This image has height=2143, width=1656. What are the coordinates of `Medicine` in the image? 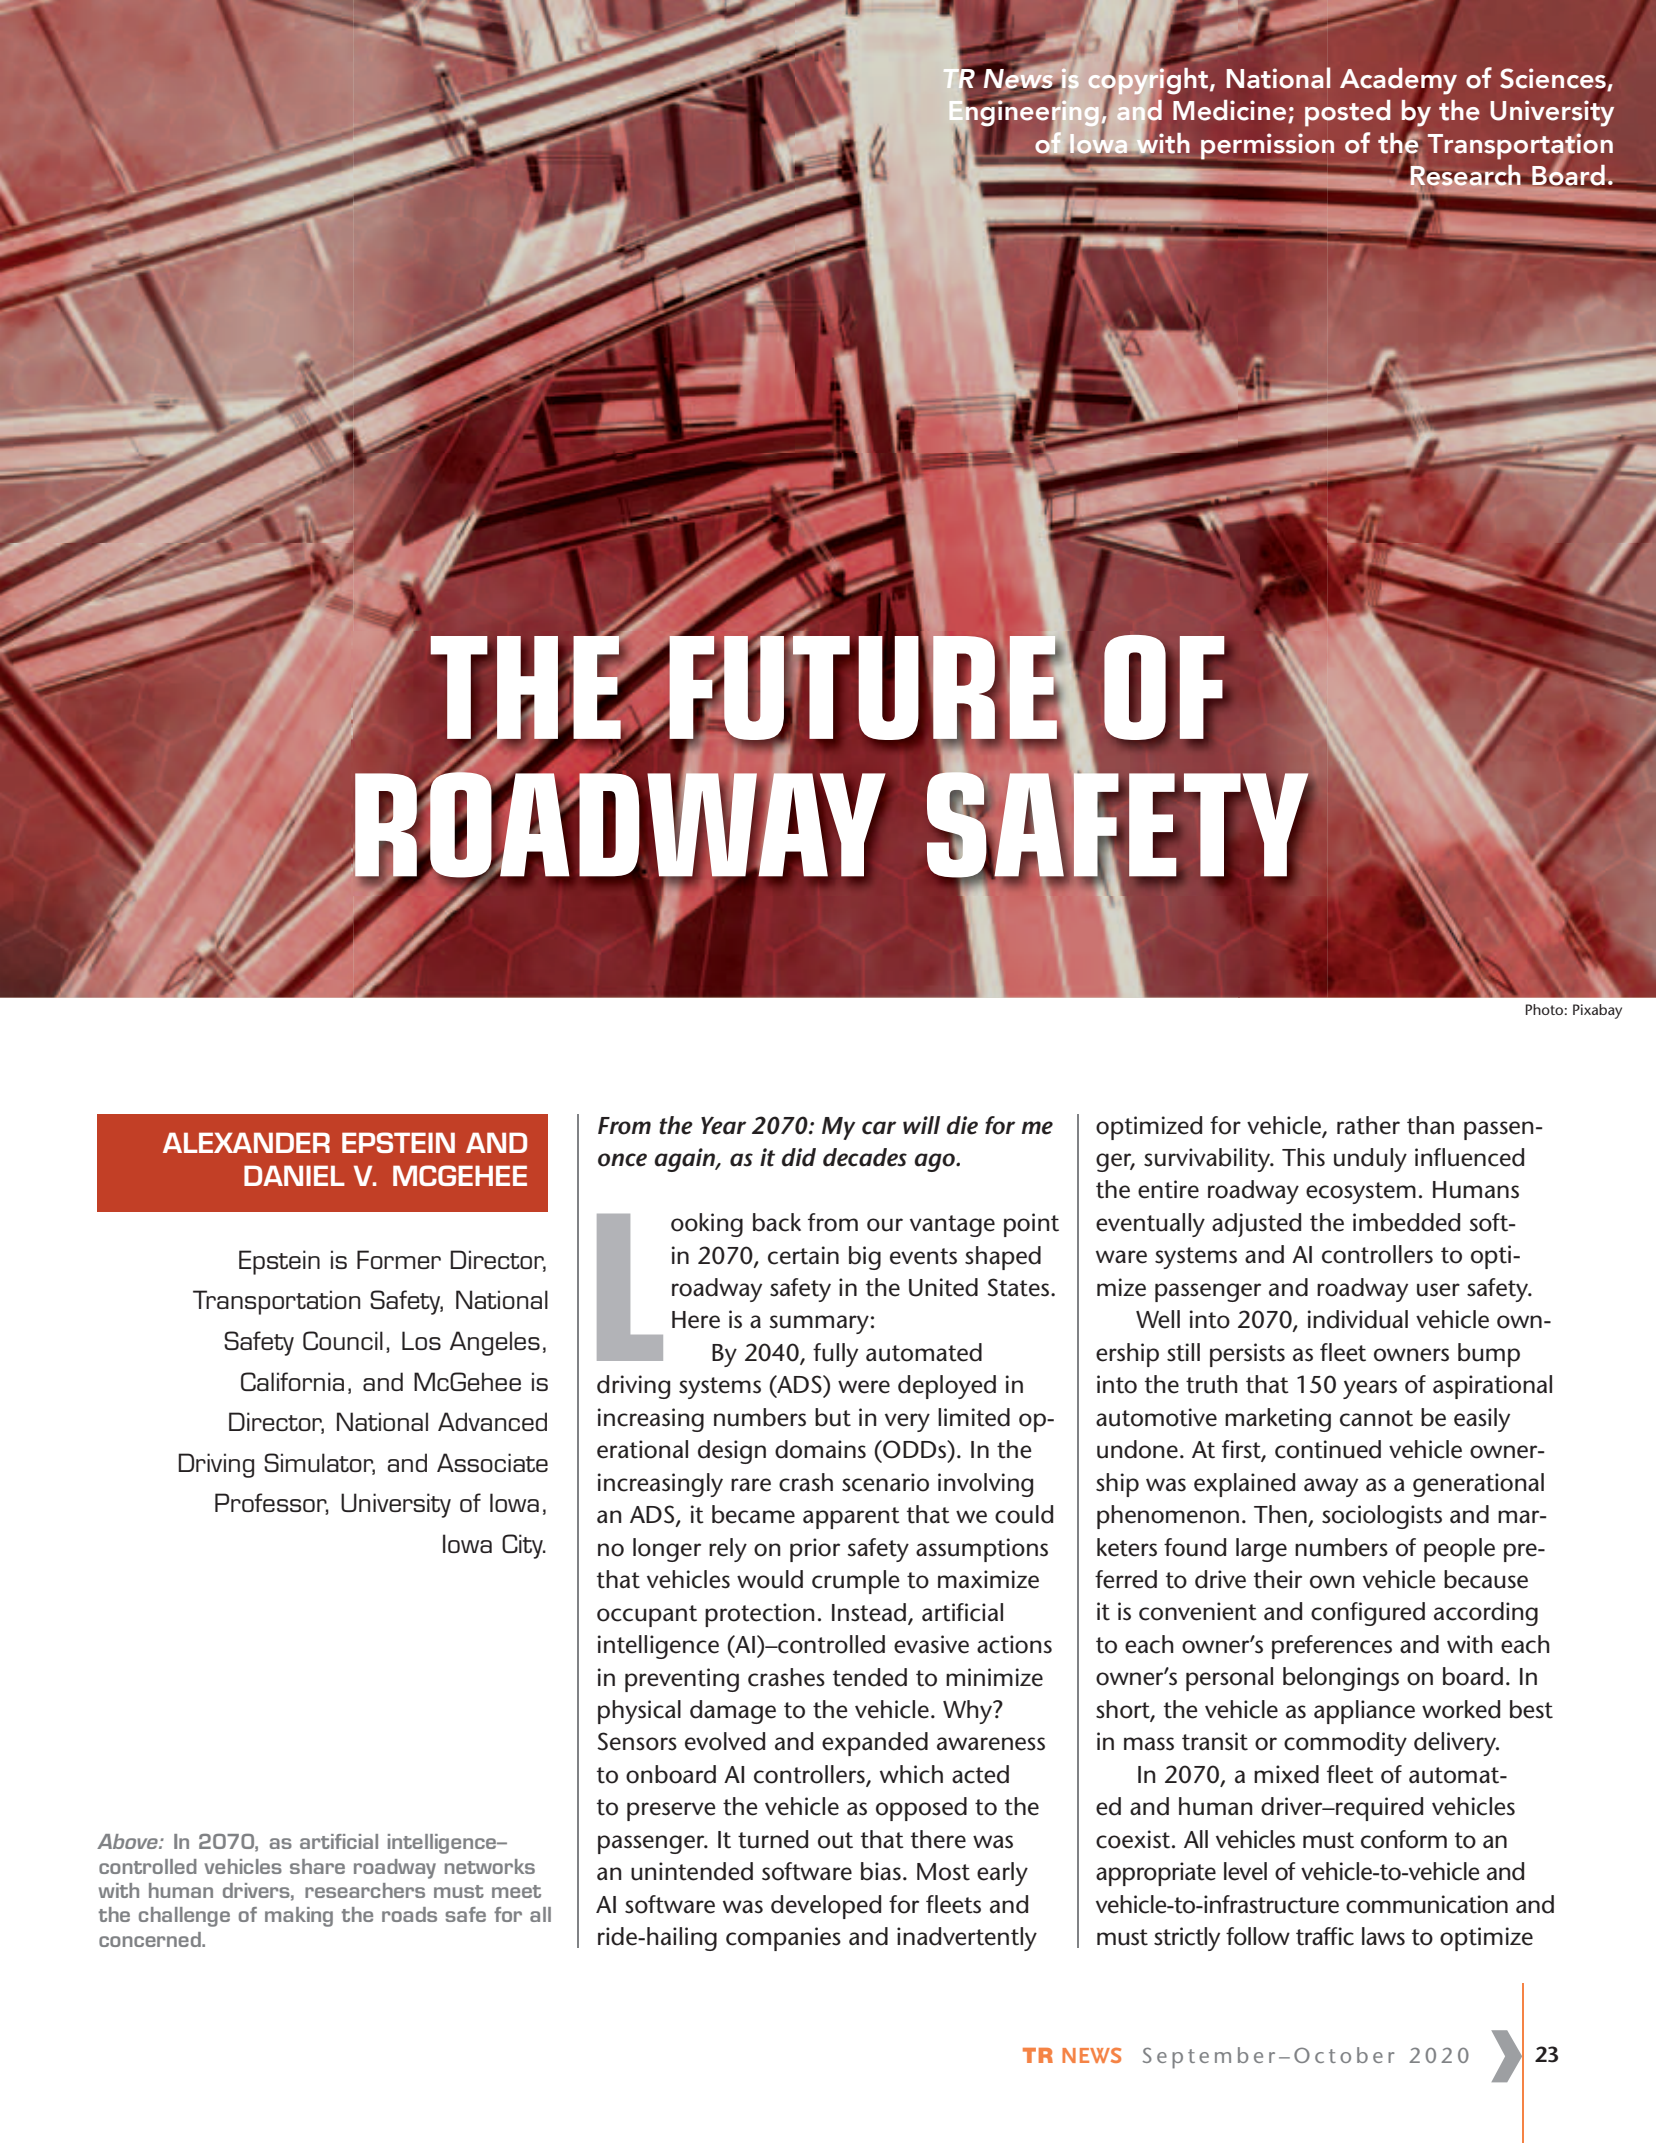 It's located at (1231, 111).
